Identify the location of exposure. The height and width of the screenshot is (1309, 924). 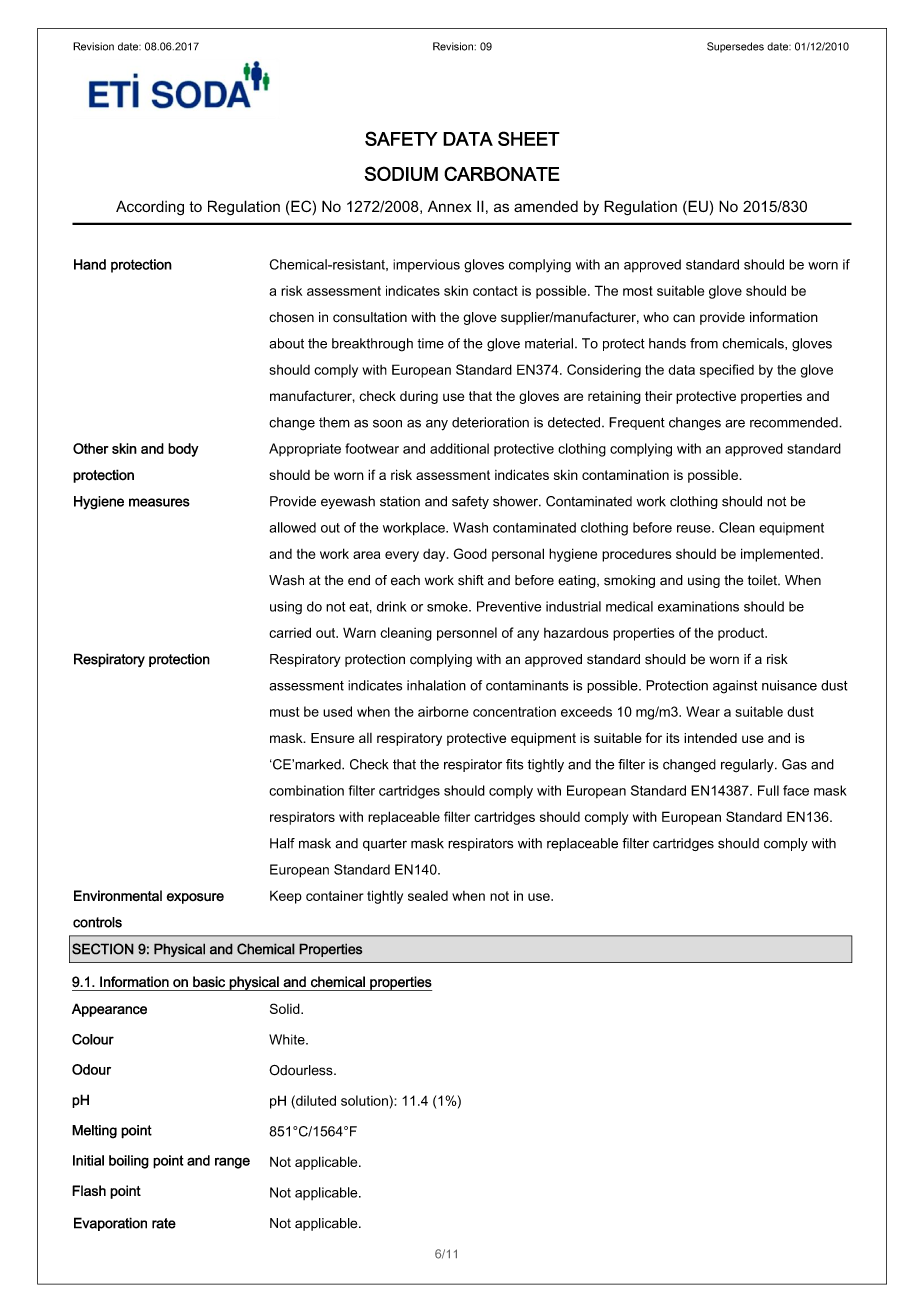
(195, 898).
